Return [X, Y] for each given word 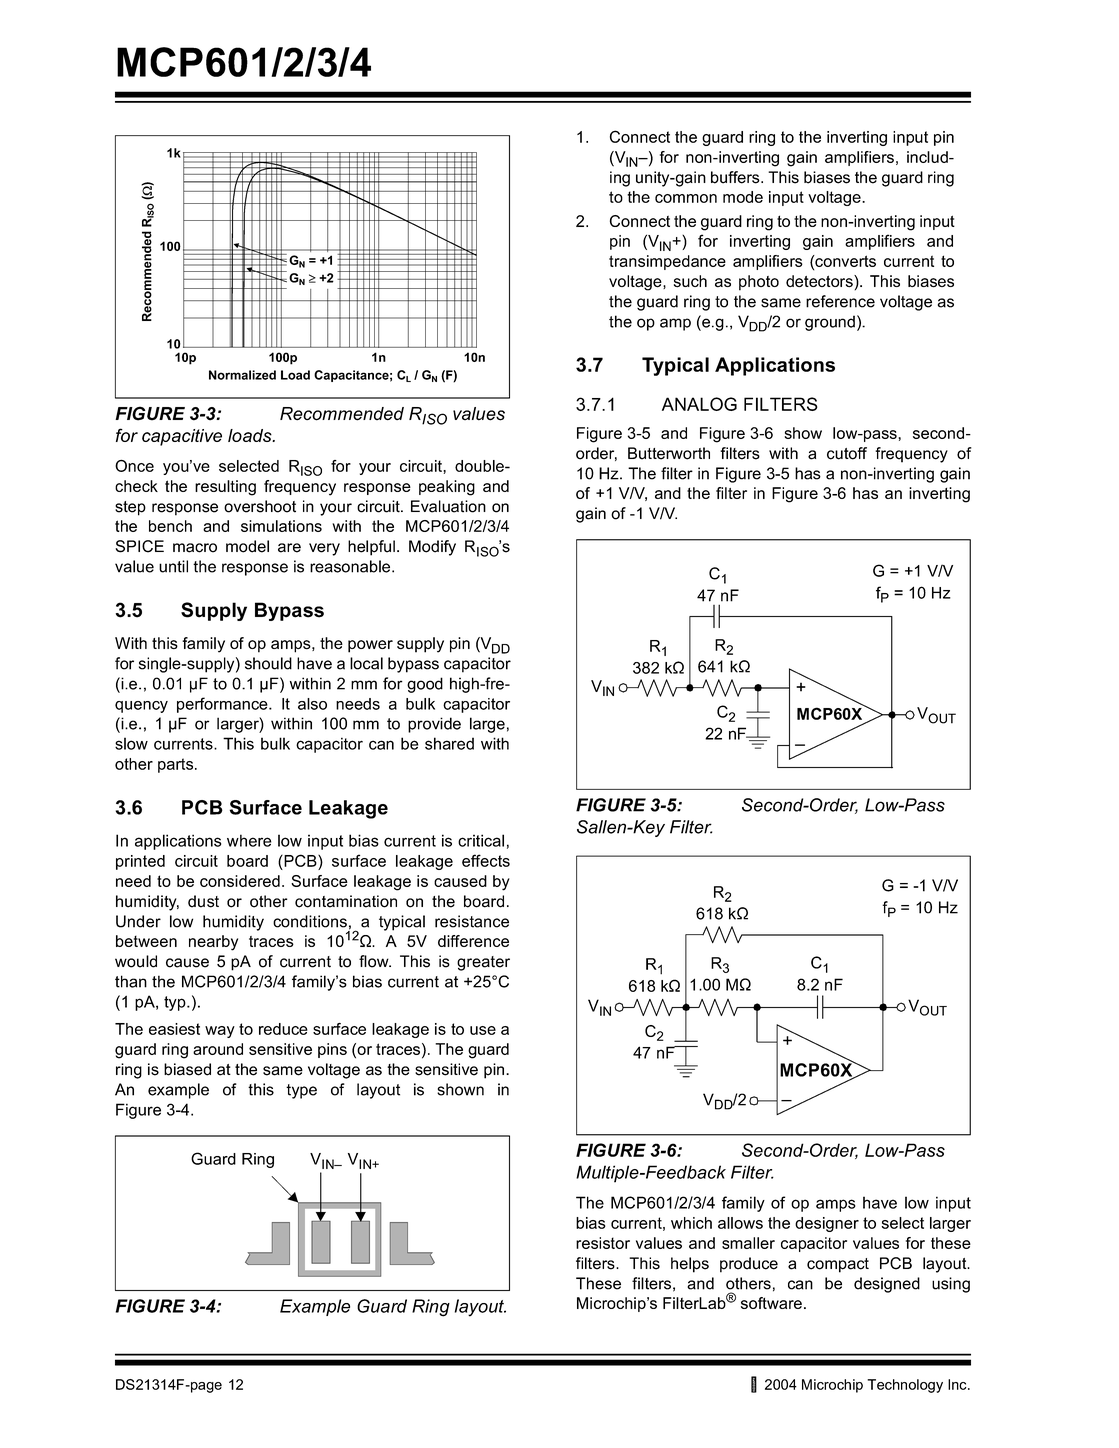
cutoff [847, 453]
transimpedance [667, 262]
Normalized [242, 375]
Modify [432, 548]
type [301, 1091]
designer [827, 1224]
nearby [213, 943]
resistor [603, 1243]
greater [483, 963]
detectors [820, 281]
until [173, 566]
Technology [905, 1386]
